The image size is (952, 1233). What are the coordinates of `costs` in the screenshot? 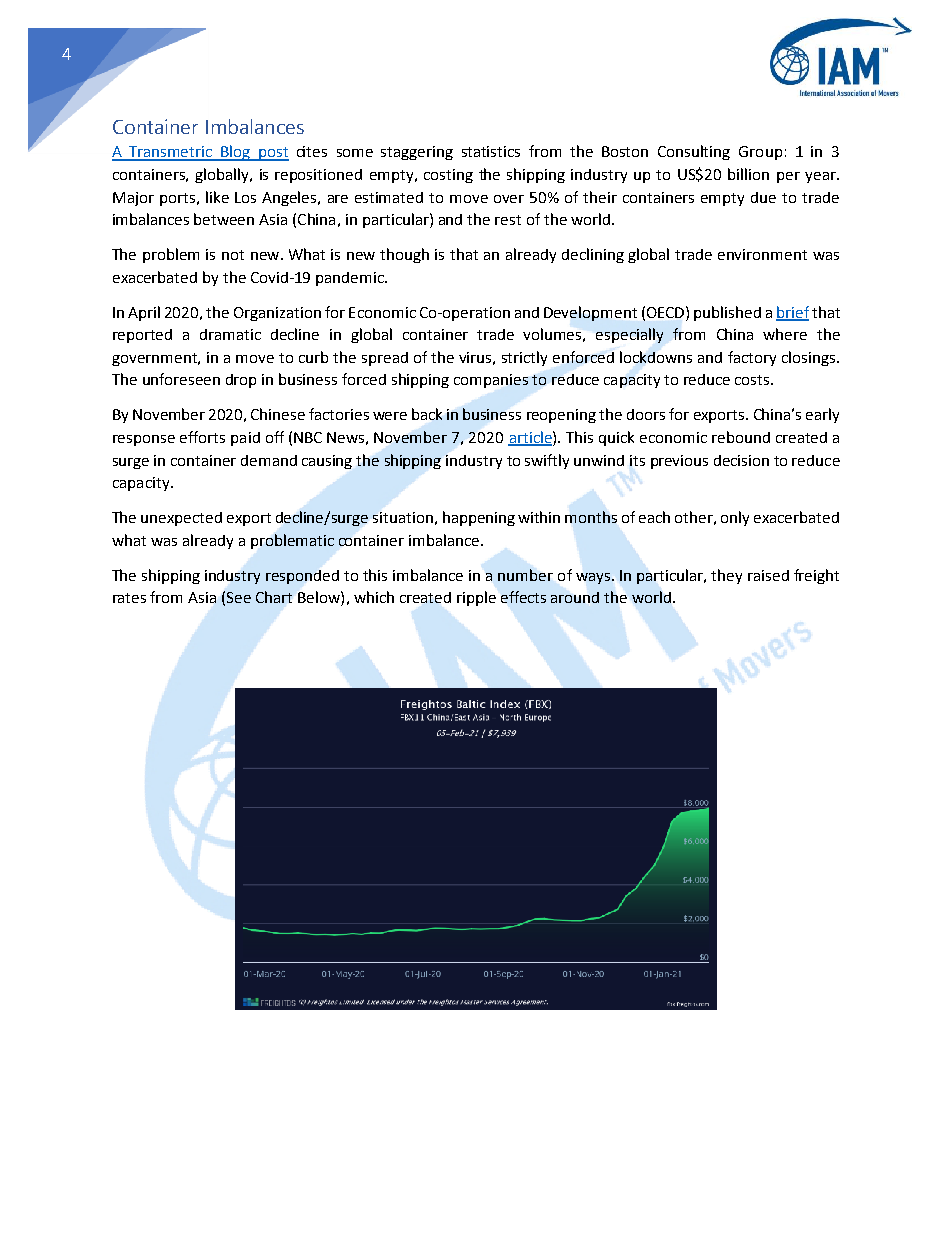 It's located at (753, 380).
